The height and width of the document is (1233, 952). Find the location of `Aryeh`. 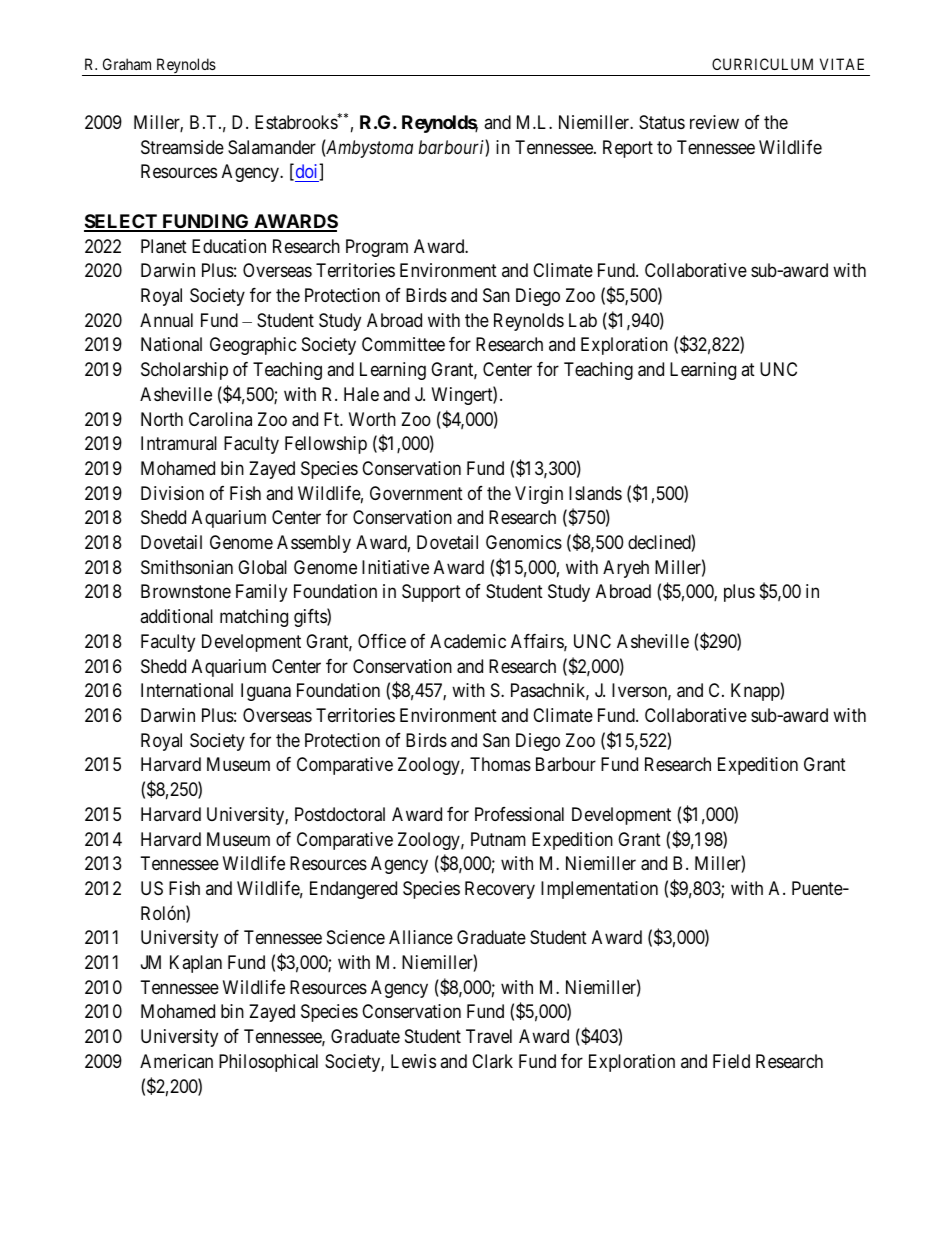

Aryeh is located at coordinates (626, 569).
